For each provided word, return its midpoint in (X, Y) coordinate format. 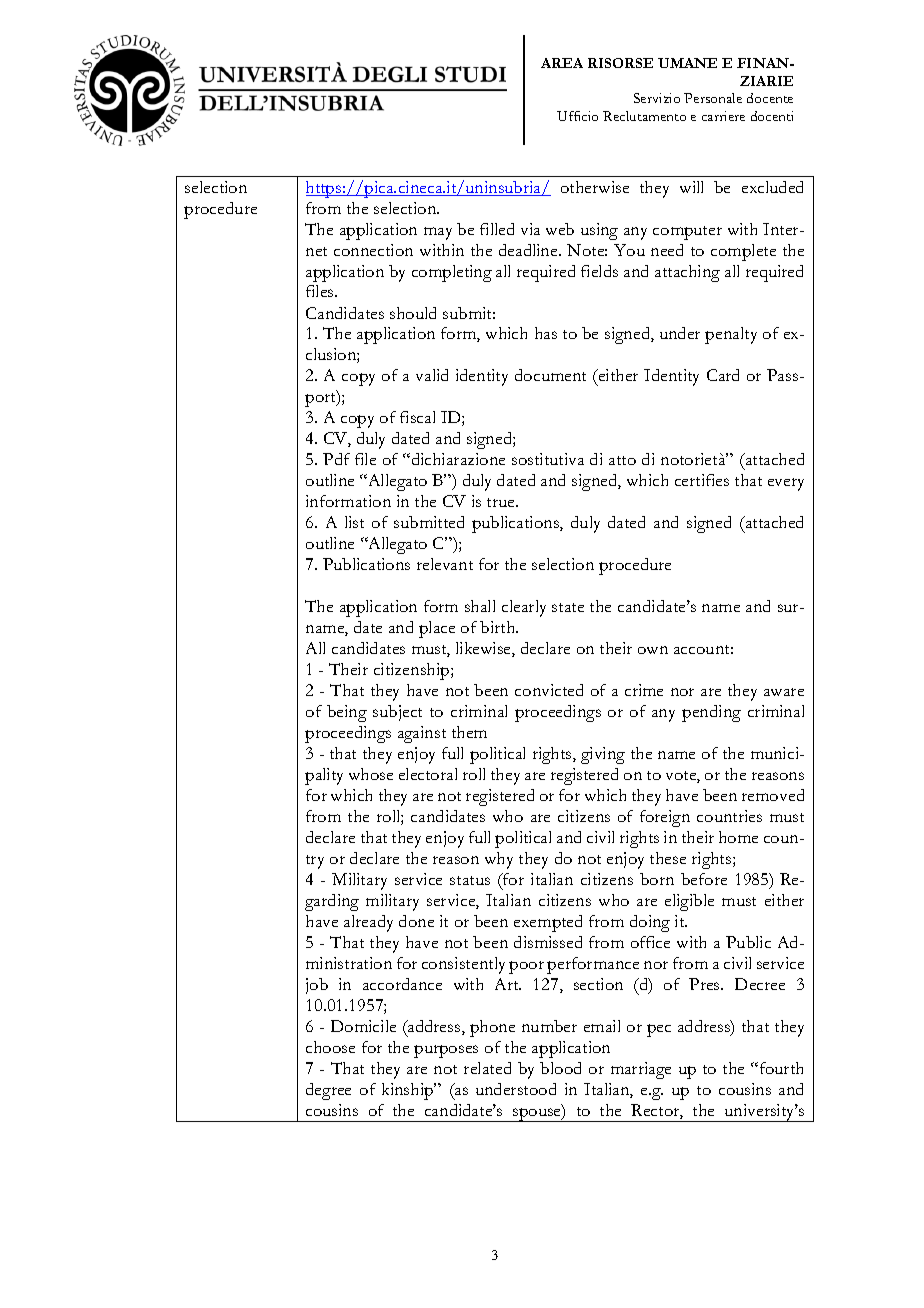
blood (560, 1068)
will (691, 187)
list (354, 522)
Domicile (363, 1026)
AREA (562, 63)
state (568, 607)
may (438, 233)
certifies (702, 480)
